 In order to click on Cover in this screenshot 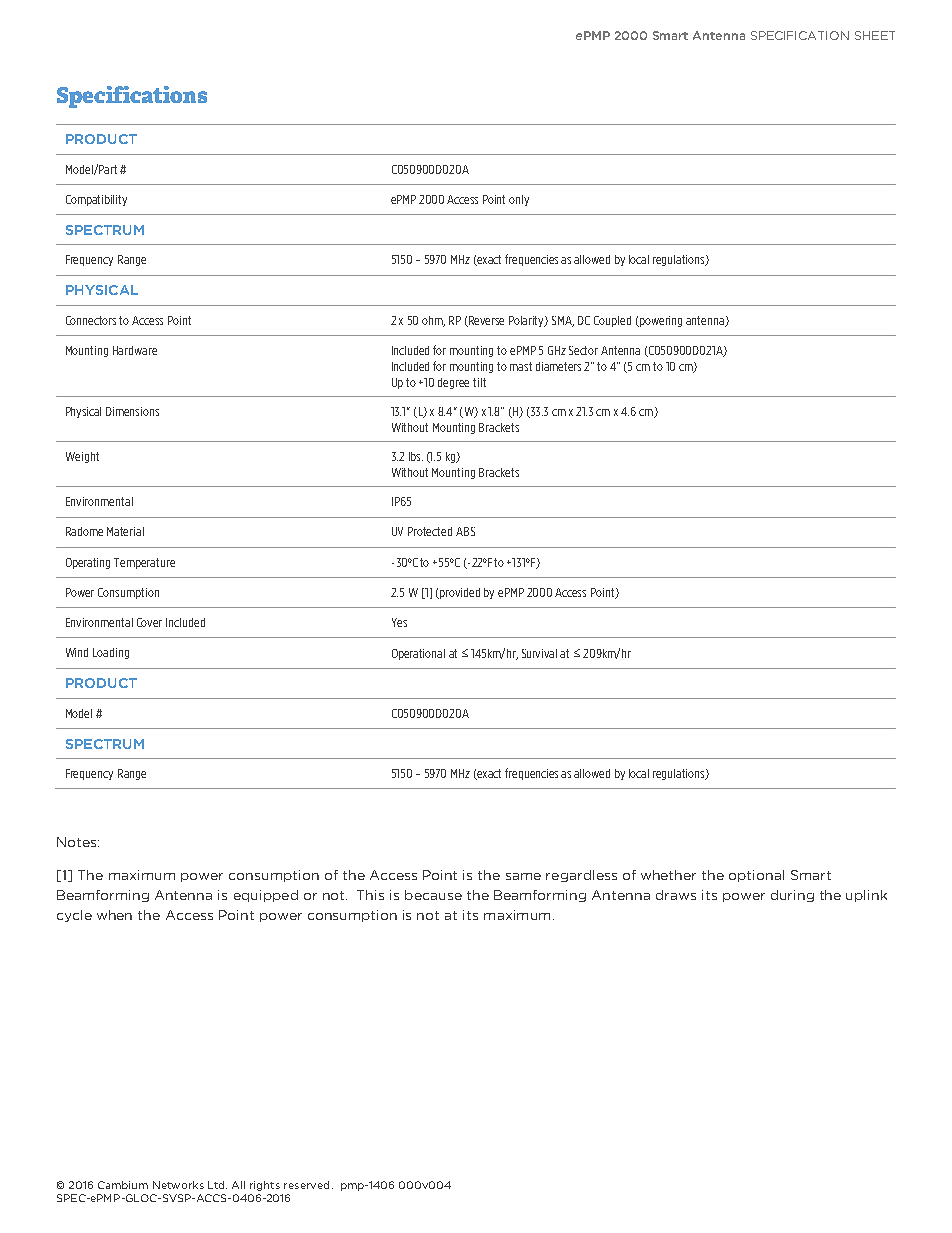, I will do `click(149, 622)`.
